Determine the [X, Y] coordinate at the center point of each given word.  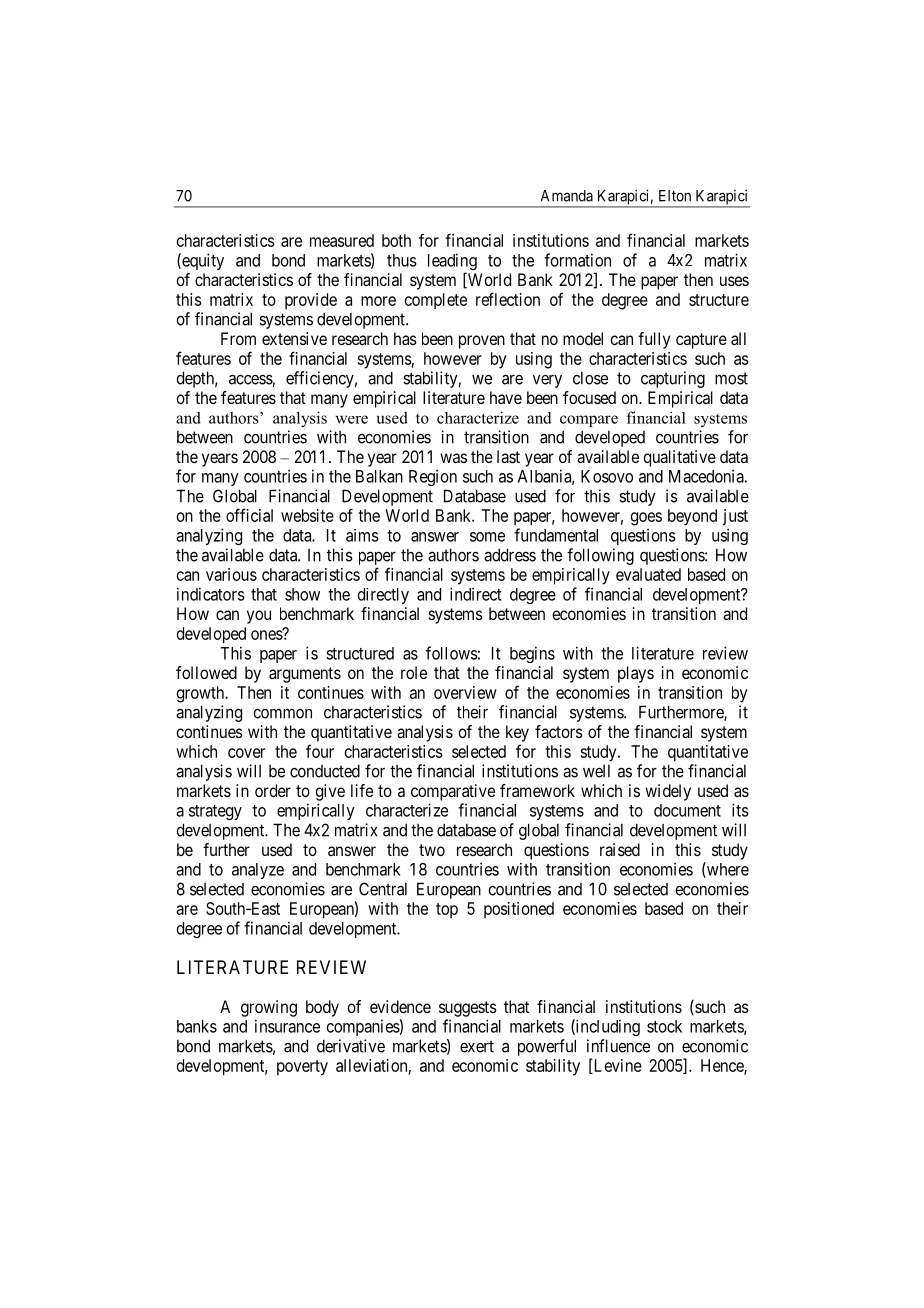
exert [477, 1046]
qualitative [679, 458]
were [352, 419]
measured [342, 240]
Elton [675, 196]
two [432, 850]
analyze [258, 871]
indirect [476, 594]
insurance [287, 1026]
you [259, 617]
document [687, 810]
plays [636, 674]
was [453, 458]
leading [452, 263]
